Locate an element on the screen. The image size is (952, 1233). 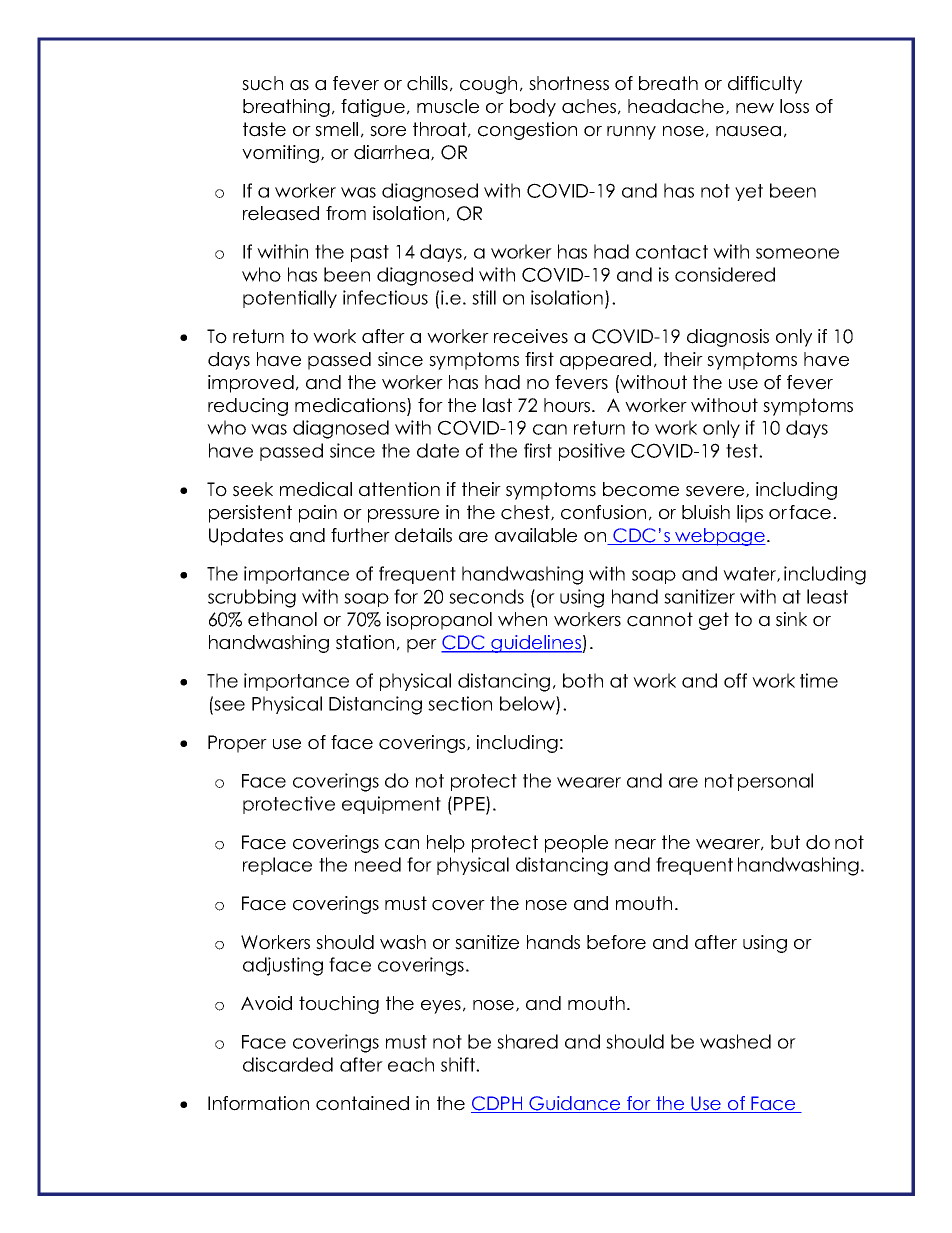
body is located at coordinates (533, 108).
